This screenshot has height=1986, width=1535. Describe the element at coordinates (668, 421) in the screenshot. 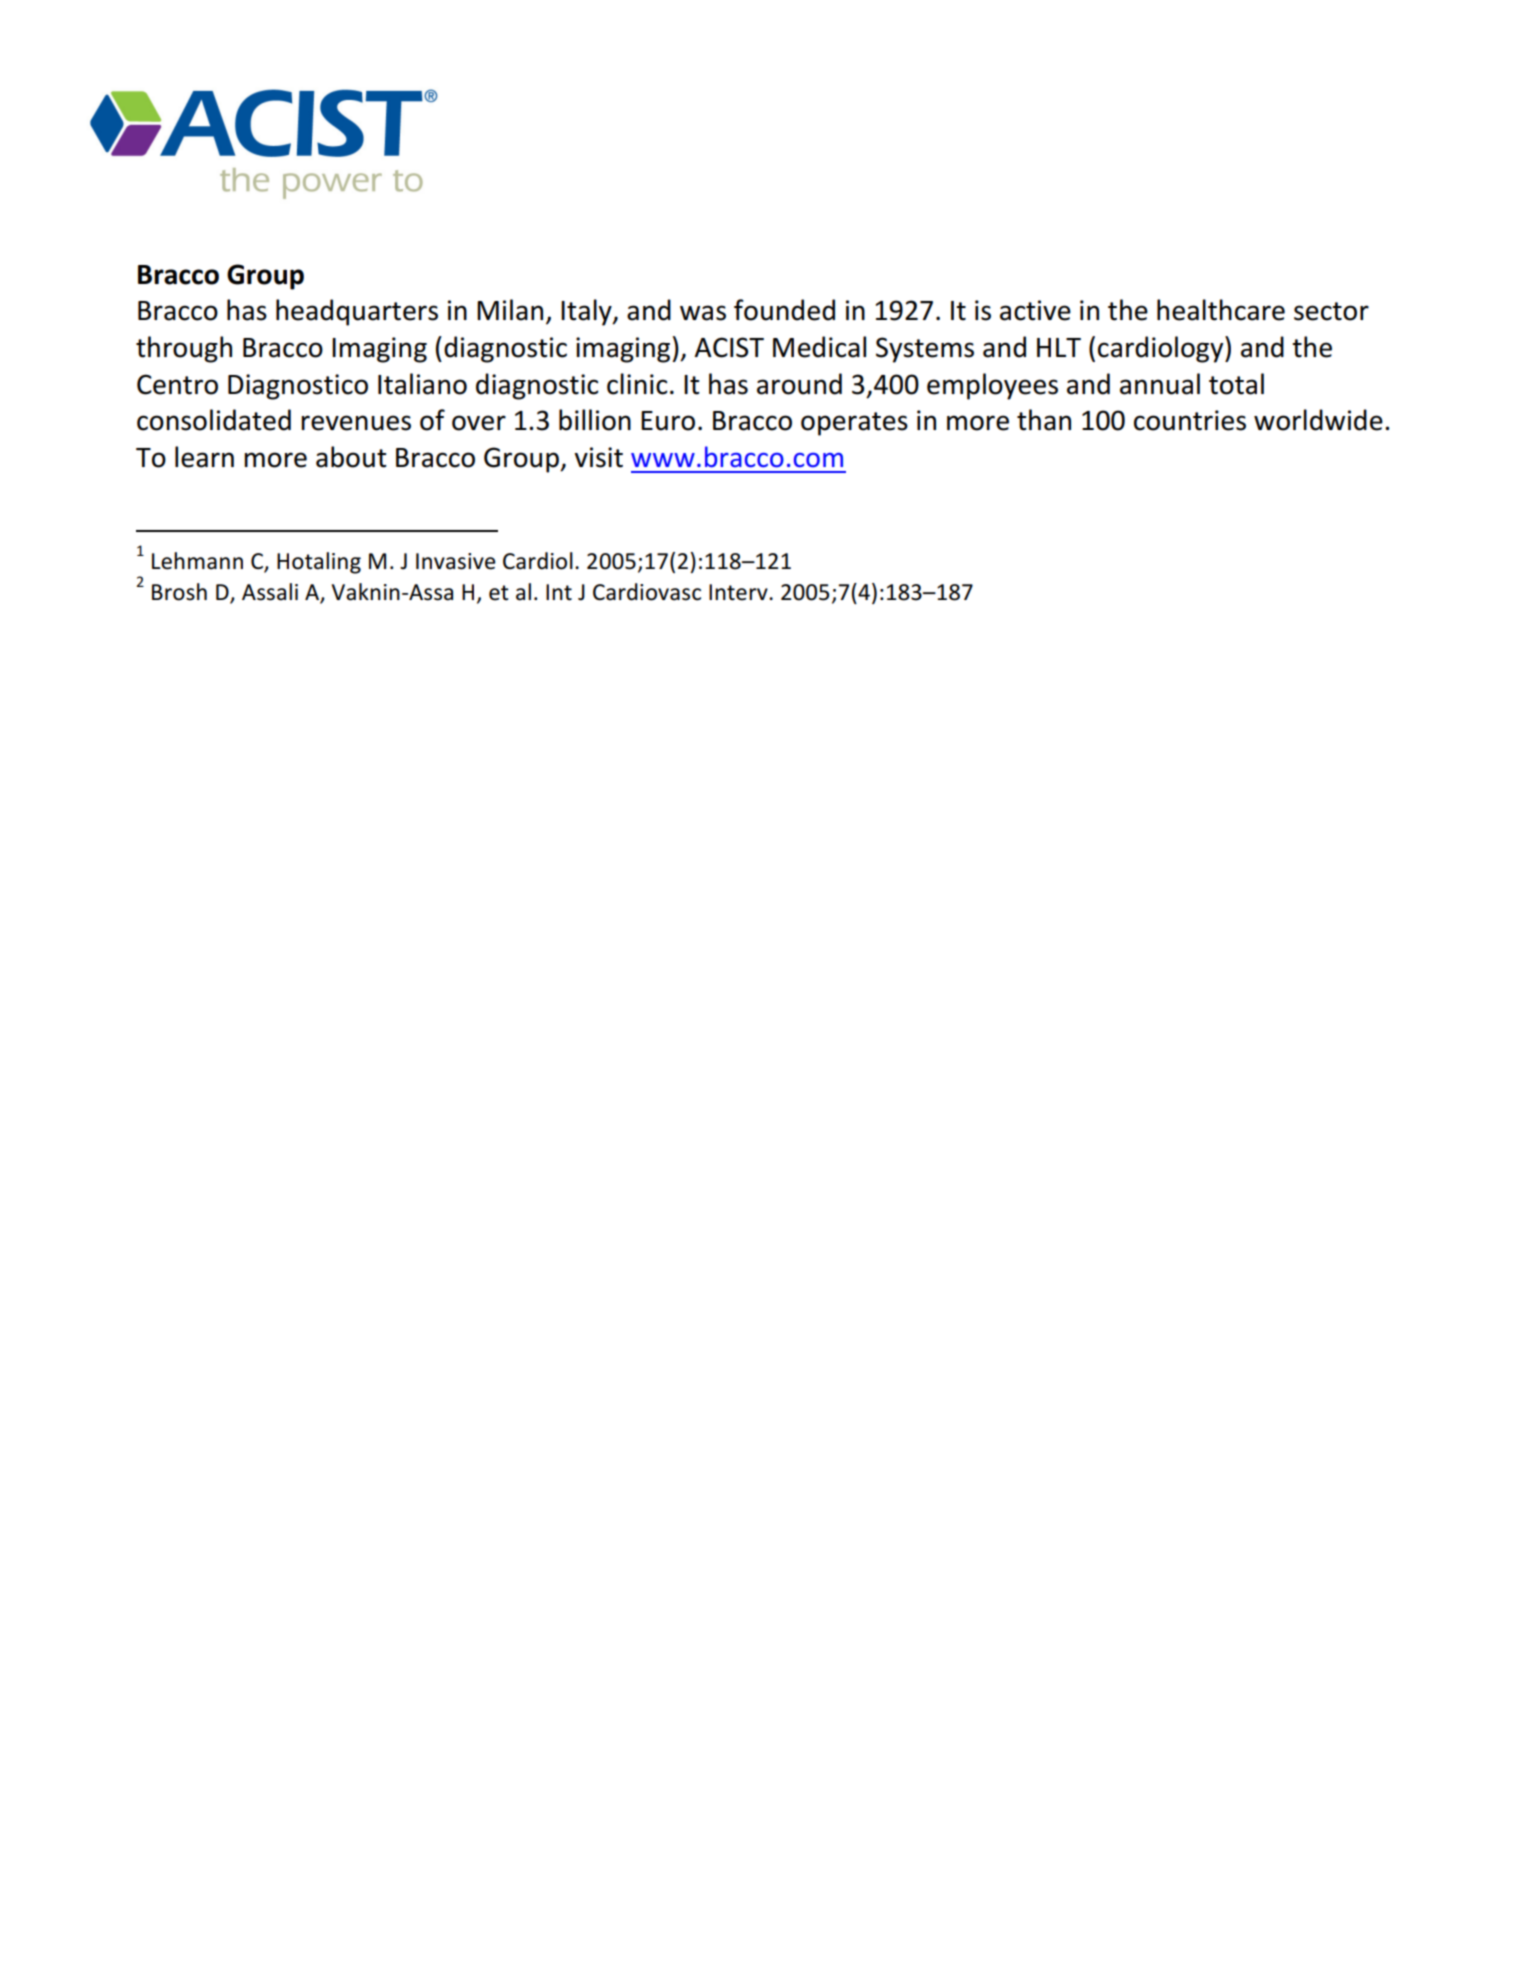

I see `Euro` at that location.
